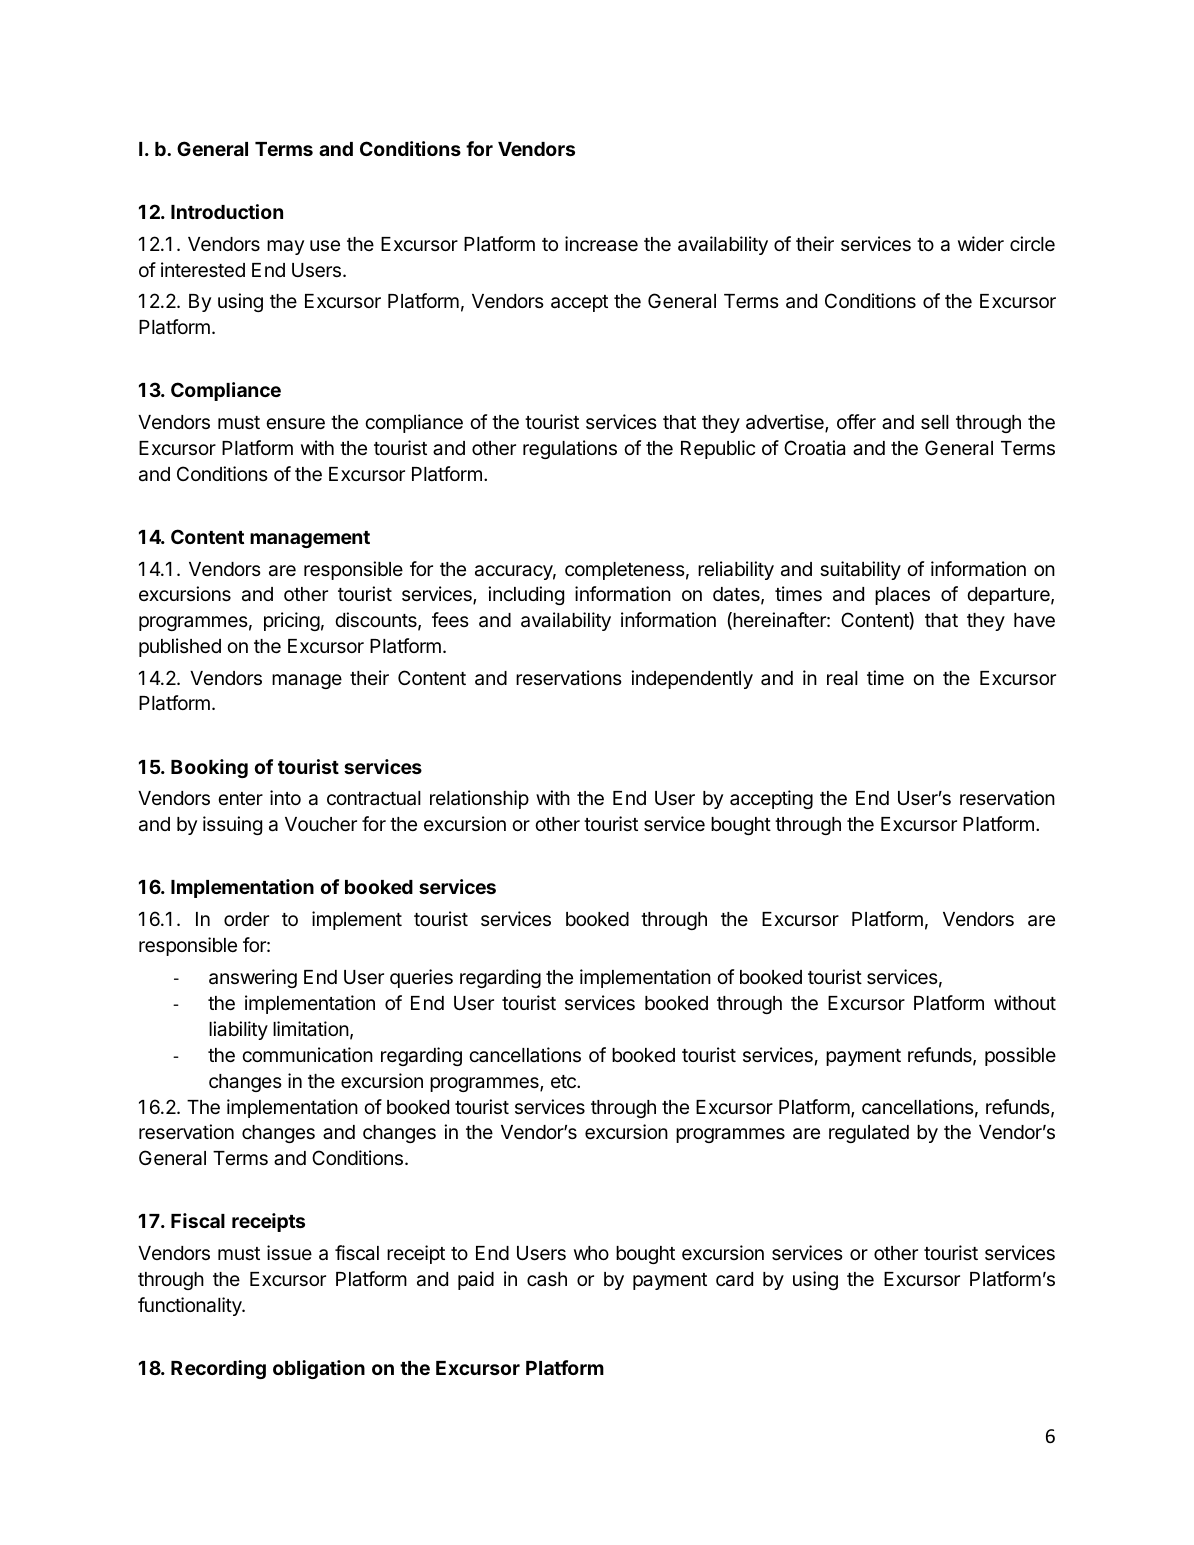 The image size is (1194, 1545). I want to click on wider, so click(981, 243).
